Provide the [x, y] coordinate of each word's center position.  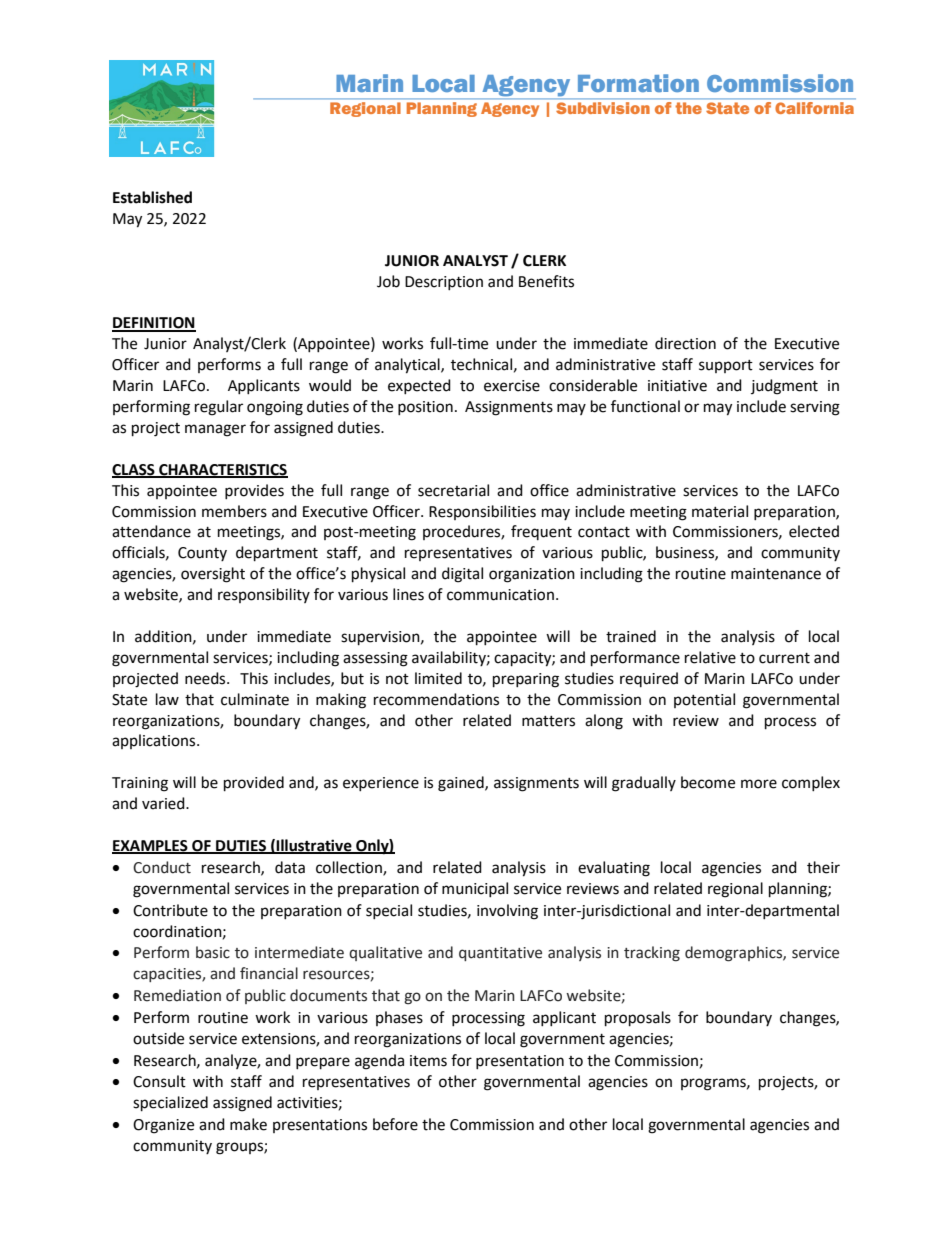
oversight [213, 575]
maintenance [776, 574]
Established [152, 197]
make [248, 1124]
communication [500, 595]
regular [219, 408]
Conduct [162, 867]
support [726, 366]
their [823, 867]
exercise [512, 386]
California [814, 108]
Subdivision [603, 108]
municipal [475, 889]
